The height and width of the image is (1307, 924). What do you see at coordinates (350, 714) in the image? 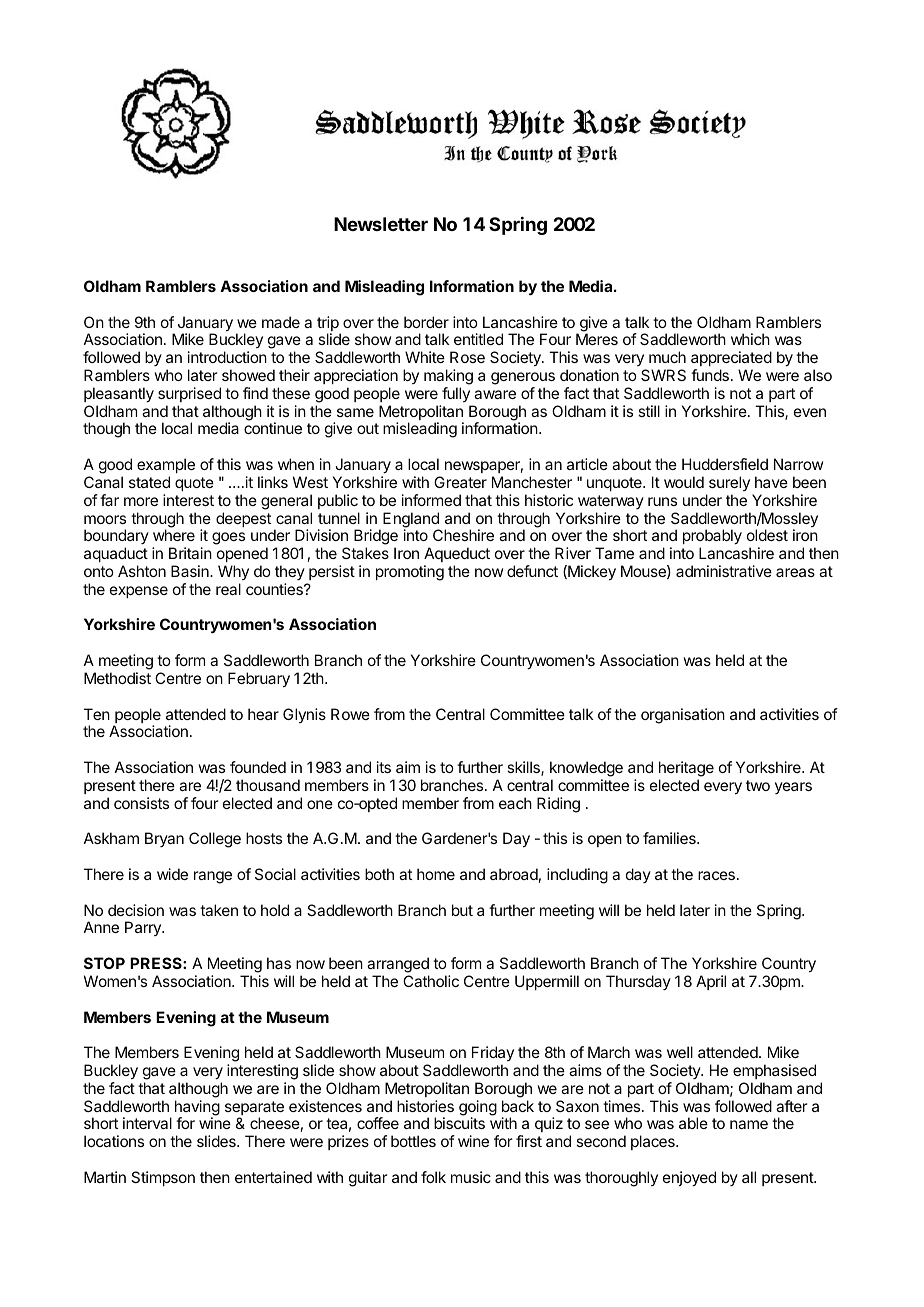
I see `Rowe` at bounding box center [350, 714].
